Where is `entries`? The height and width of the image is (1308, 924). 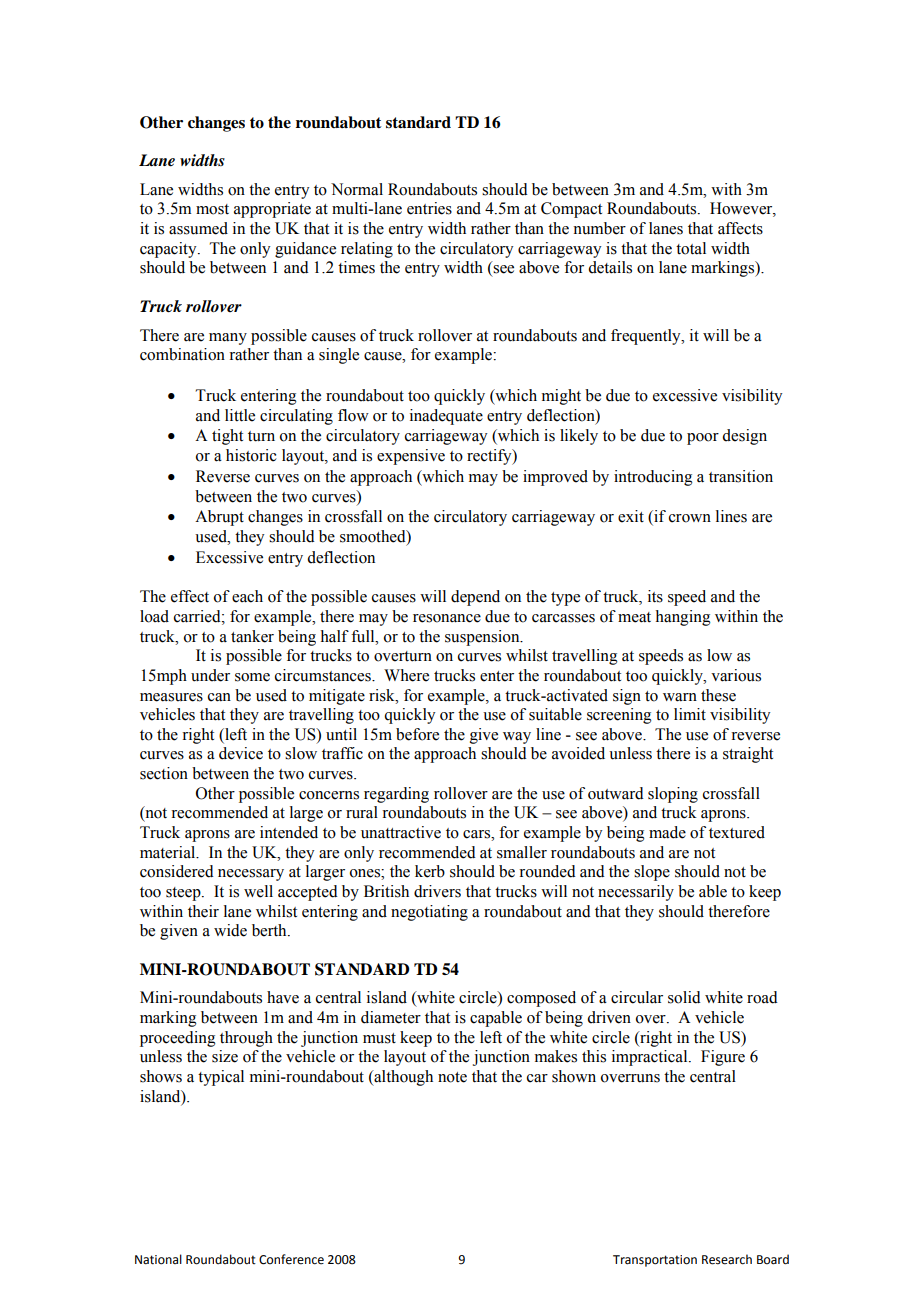
entries is located at coordinates (429, 208).
